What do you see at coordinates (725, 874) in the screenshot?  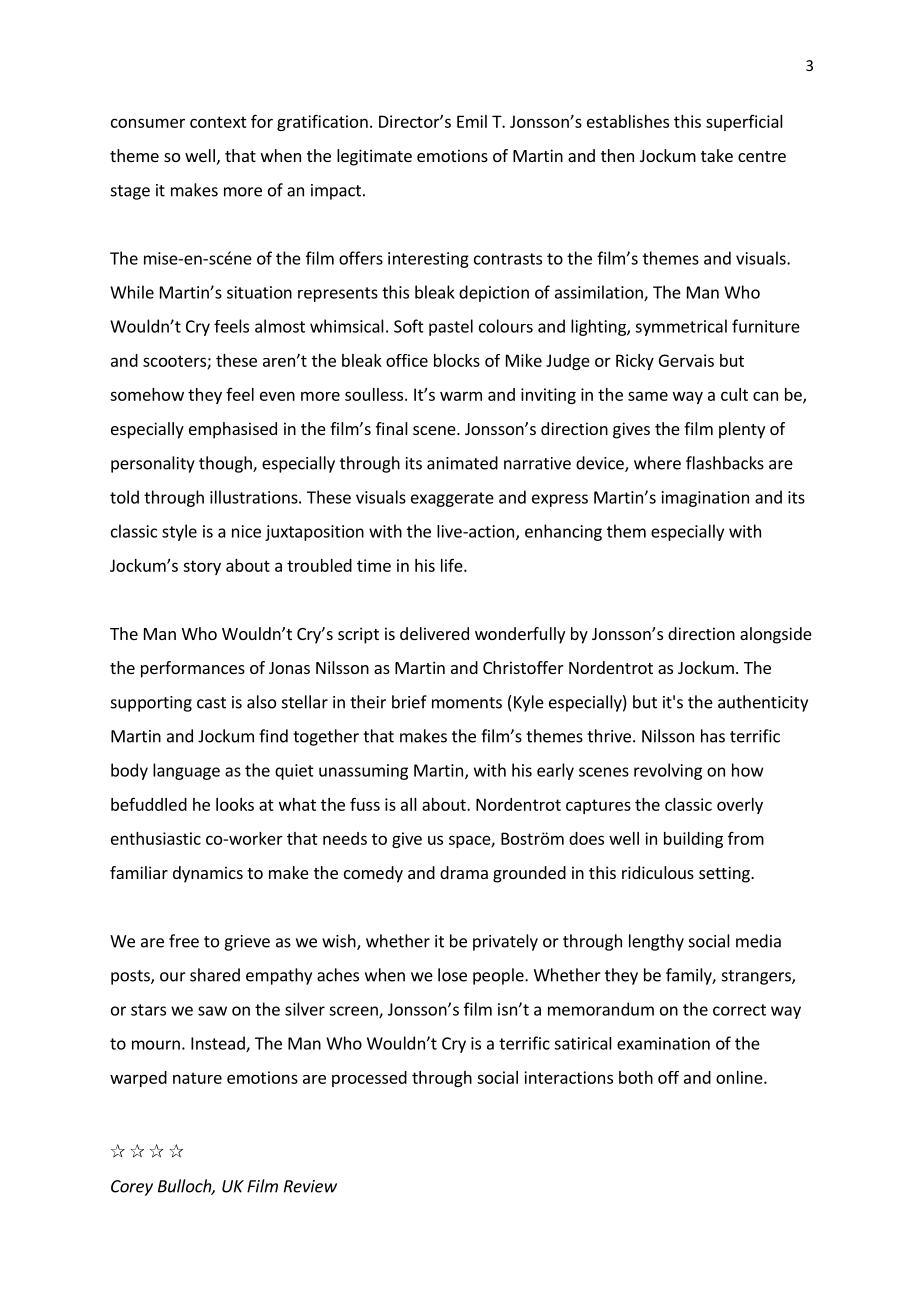 I see `setting` at bounding box center [725, 874].
